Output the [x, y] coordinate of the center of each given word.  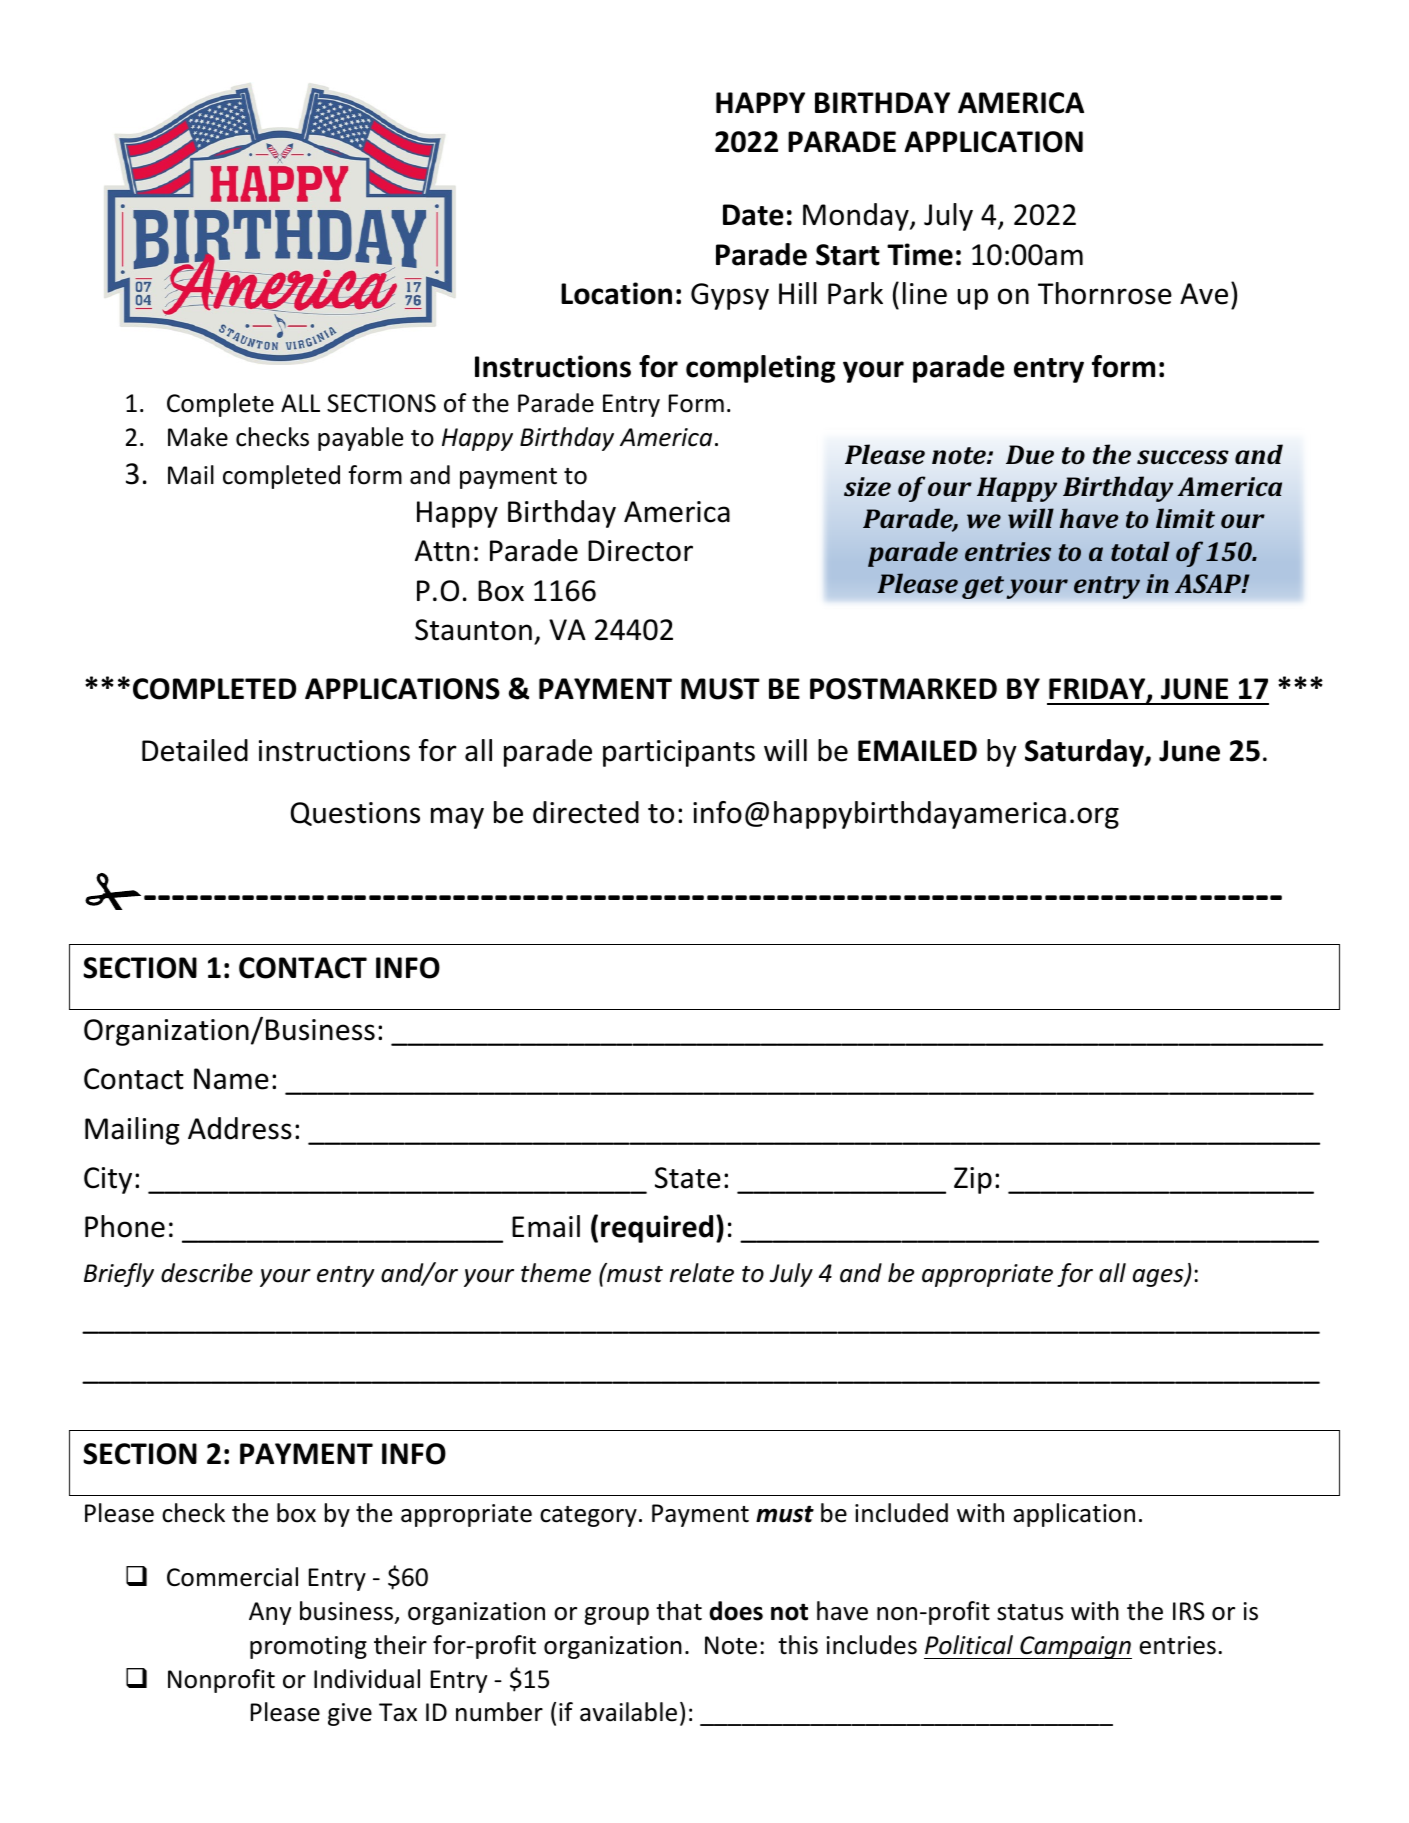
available [628, 1712]
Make [198, 437]
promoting [308, 1647]
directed [586, 812]
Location [616, 293]
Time [920, 254]
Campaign [1075, 1647]
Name [231, 1079]
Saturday [1085, 753]
